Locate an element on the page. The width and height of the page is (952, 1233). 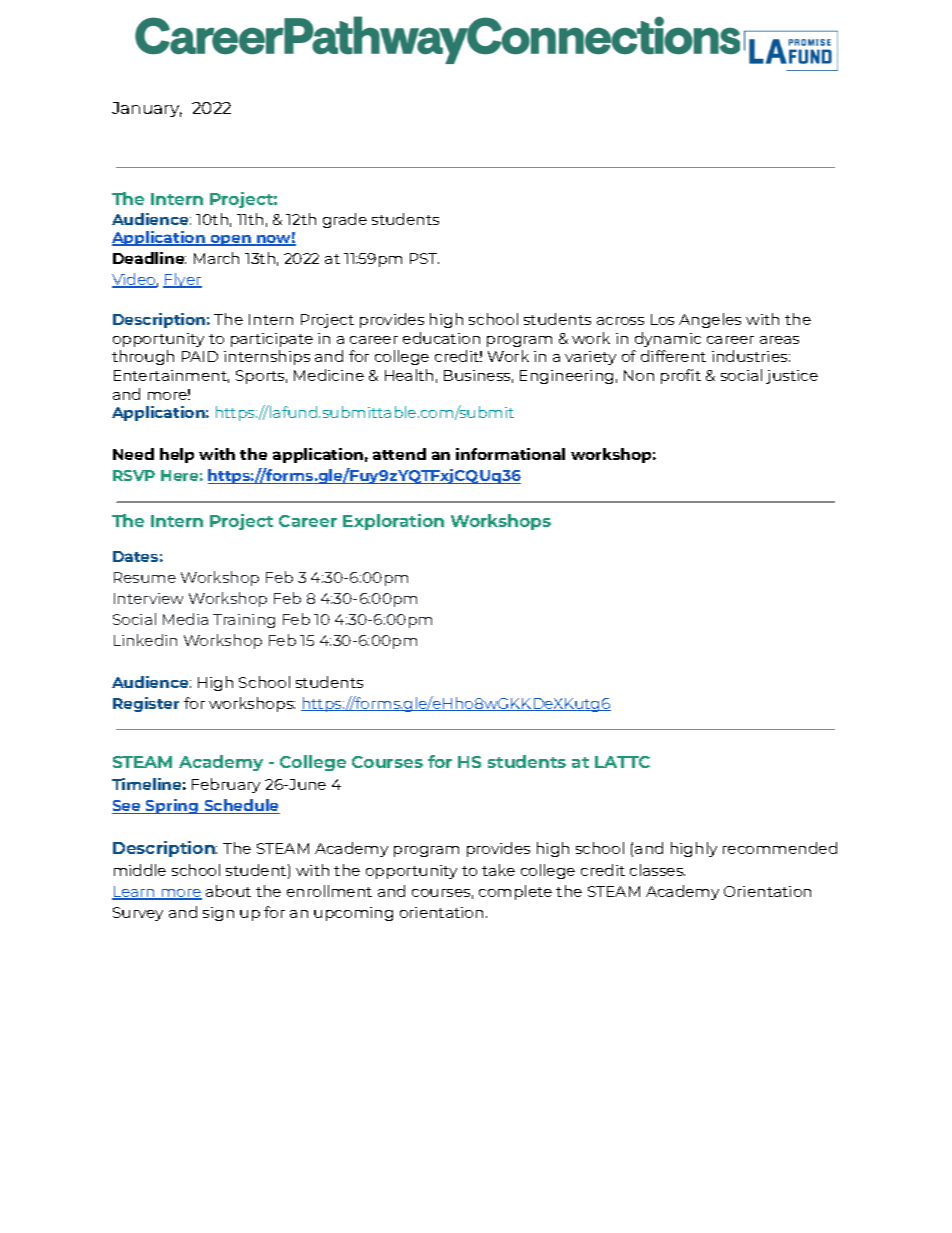
take is located at coordinates (498, 870).
